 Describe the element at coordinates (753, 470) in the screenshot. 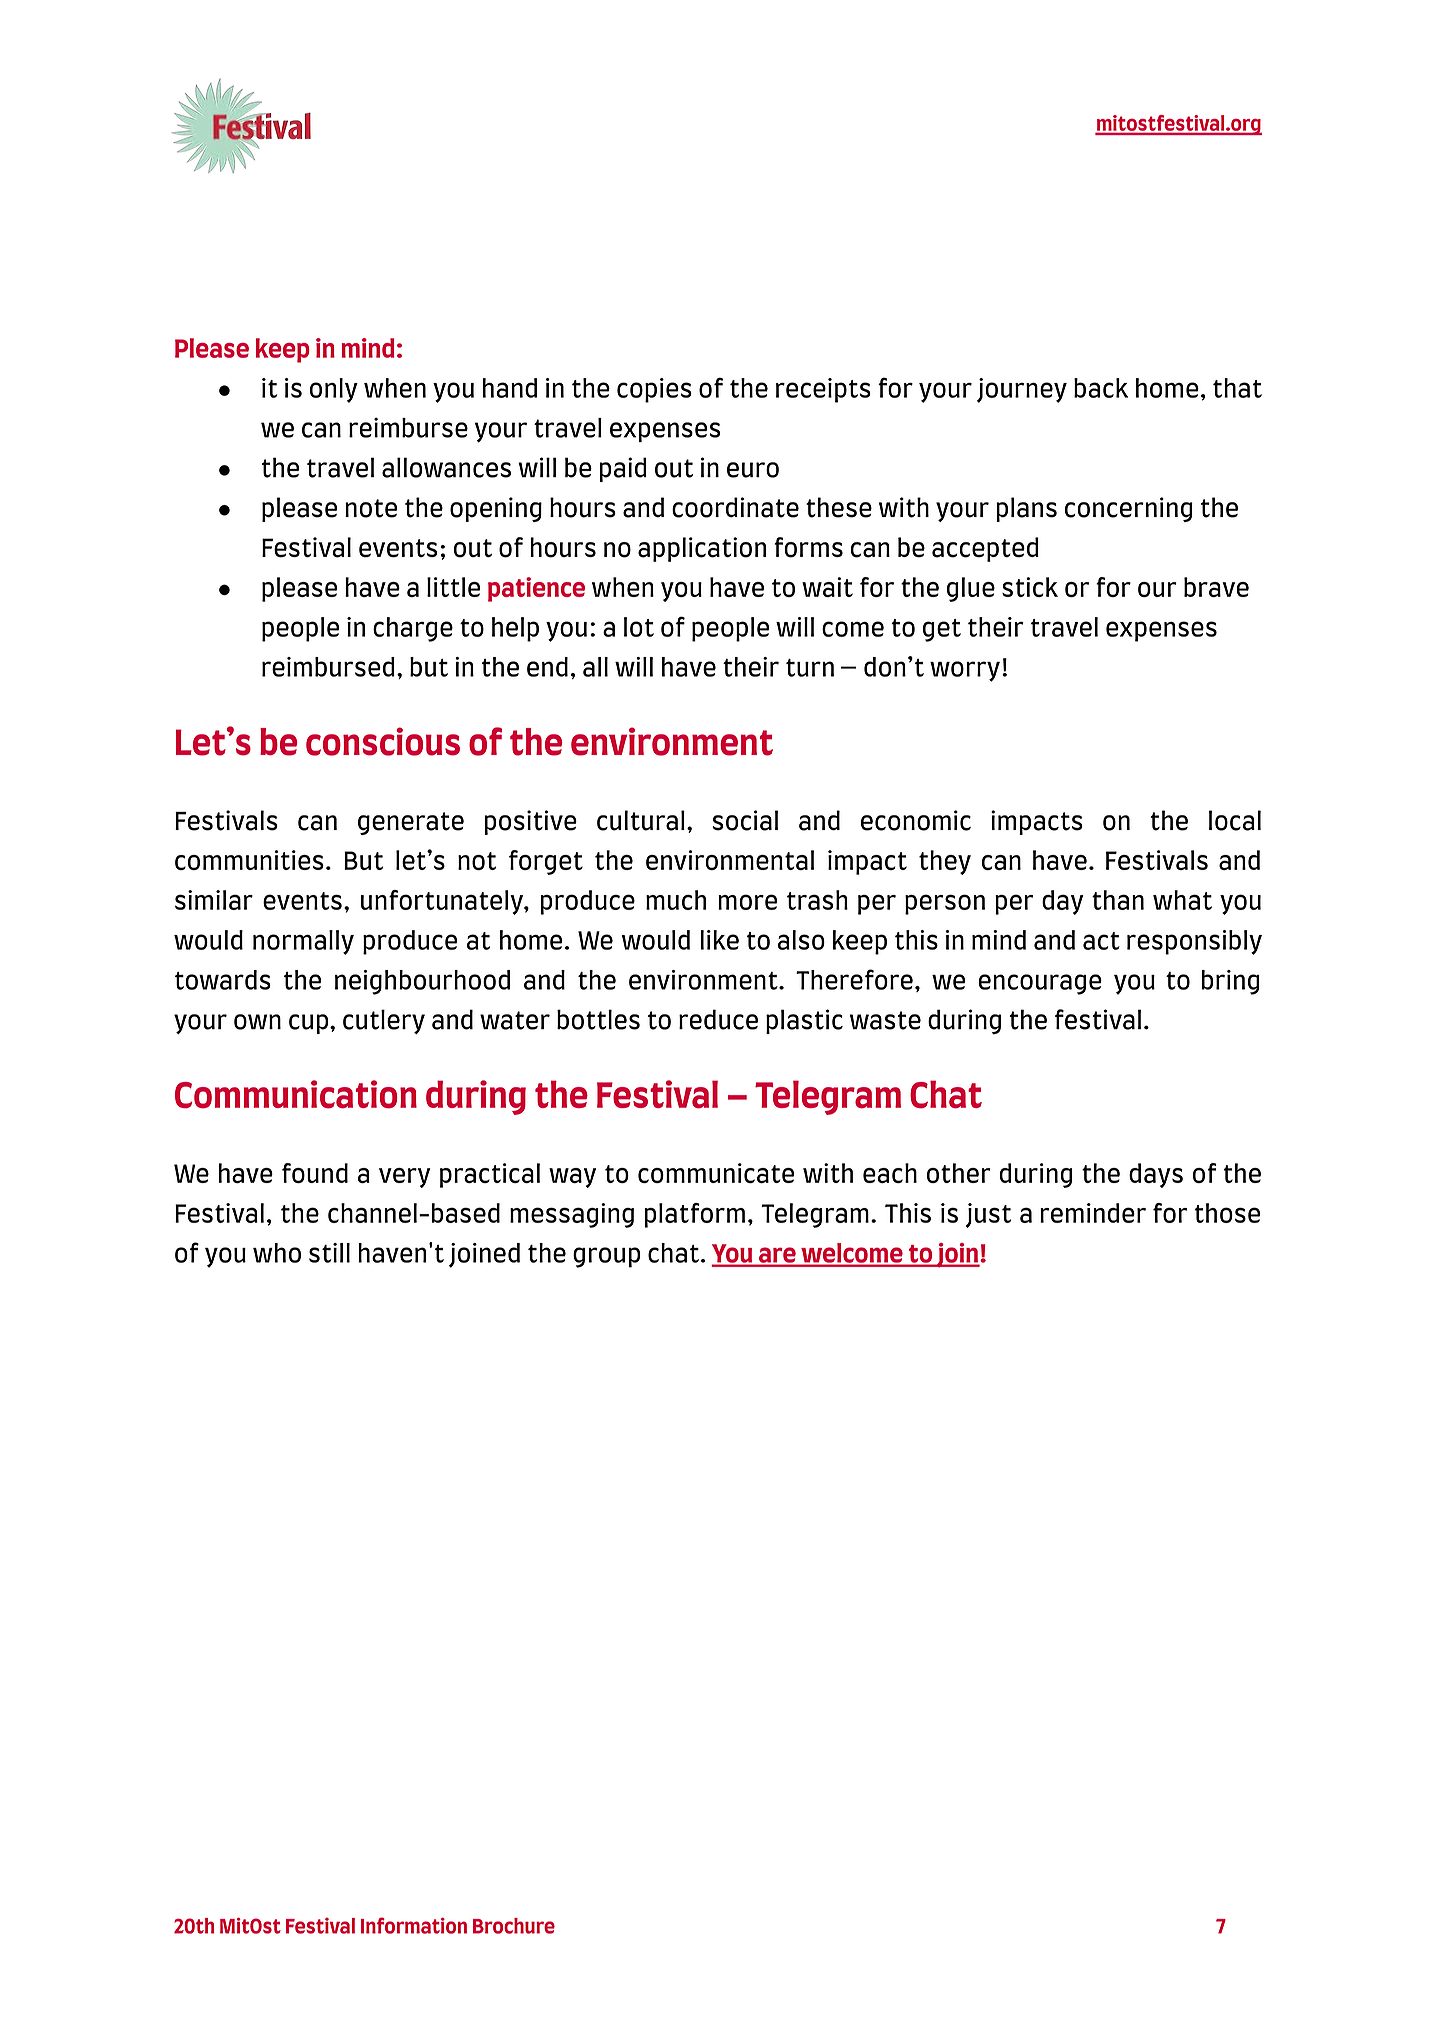

I see `euro` at that location.
